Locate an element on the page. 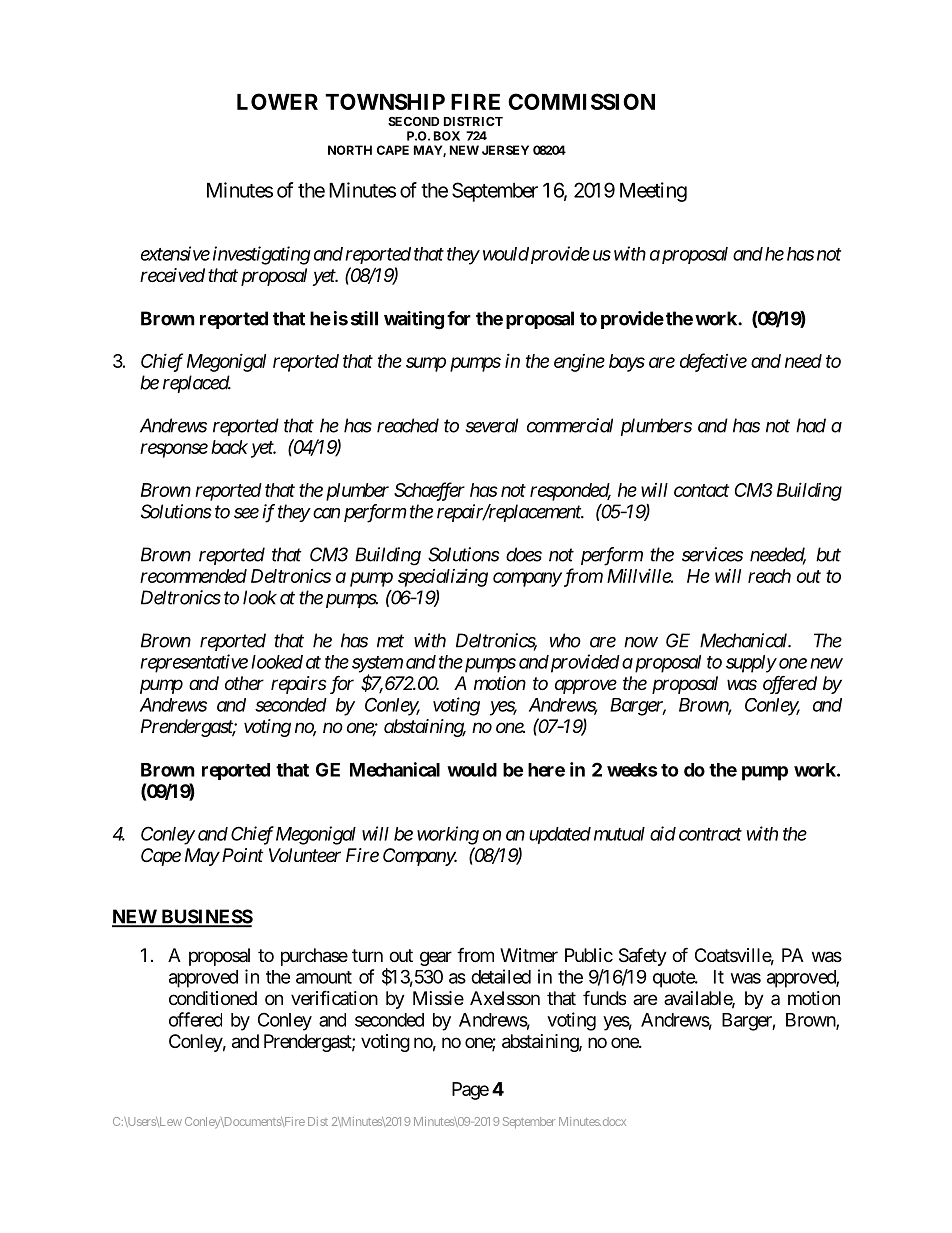 Image resolution: width=952 pixels, height=1233 pixels. back is located at coordinates (229, 447).
